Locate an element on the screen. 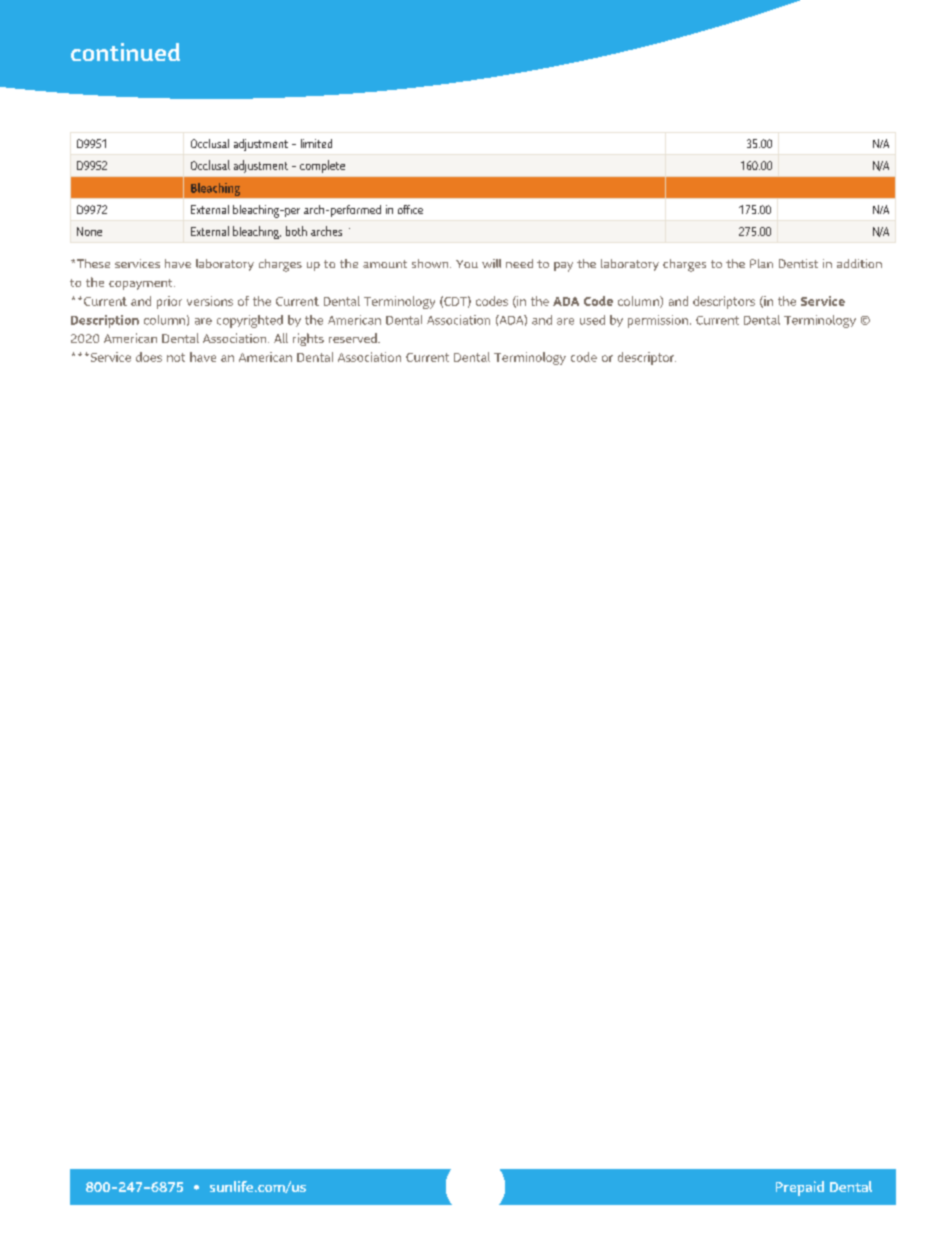 The height and width of the screenshot is (1233, 952). Prepaid is located at coordinates (800, 1188).
